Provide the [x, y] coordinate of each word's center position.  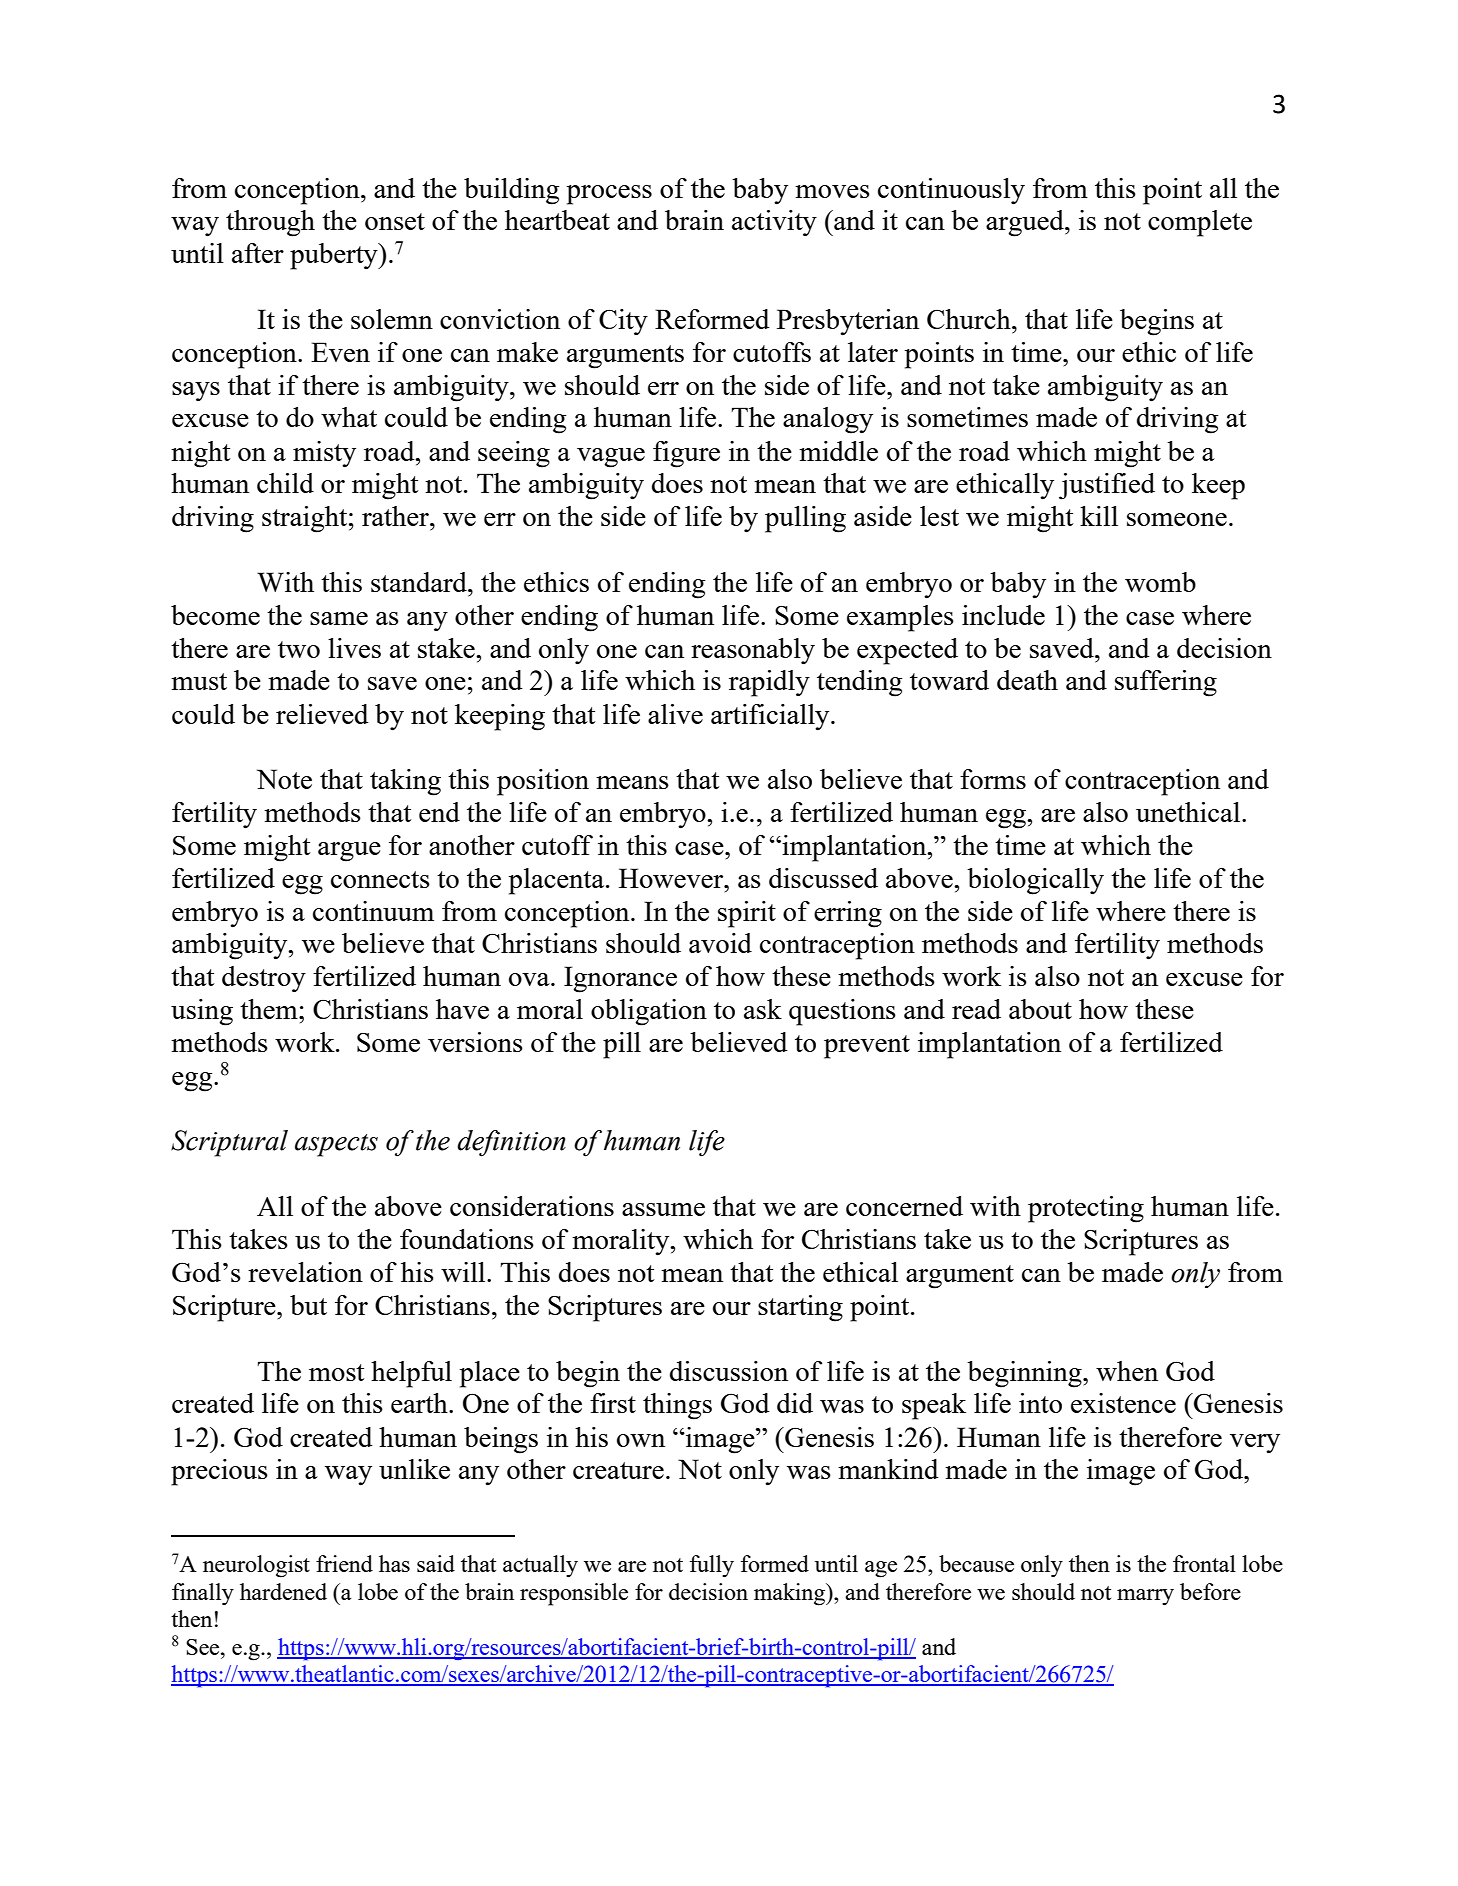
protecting [1086, 1209]
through [270, 223]
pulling [805, 519]
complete [1200, 223]
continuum [373, 911]
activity [774, 223]
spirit [747, 914]
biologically [1035, 881]
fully [712, 1566]
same [339, 618]
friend [344, 1563]
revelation [305, 1272]
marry [1145, 1597]
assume [663, 1209]
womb [1160, 582]
